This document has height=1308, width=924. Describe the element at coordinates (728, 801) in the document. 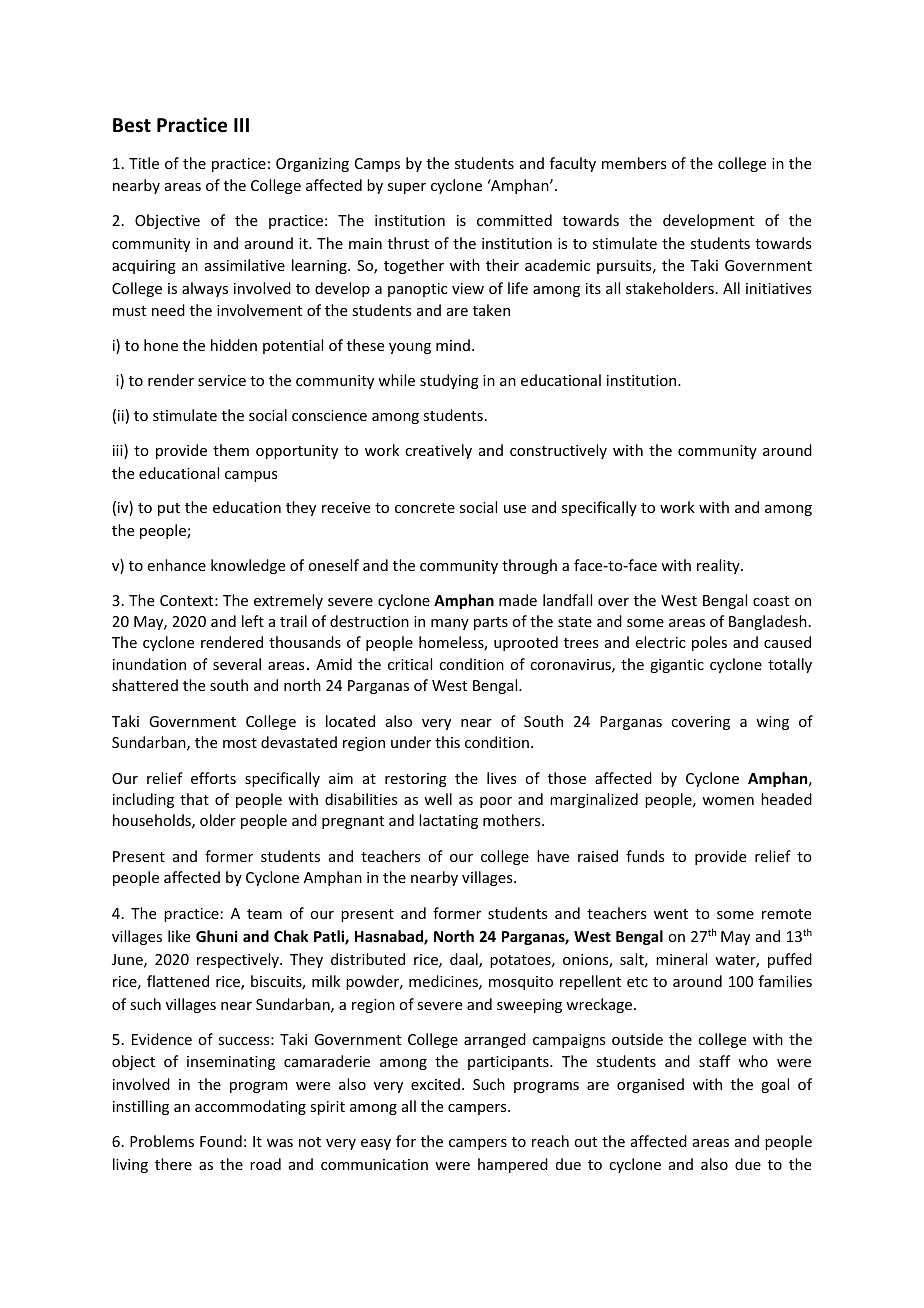

I see `women` at that location.
